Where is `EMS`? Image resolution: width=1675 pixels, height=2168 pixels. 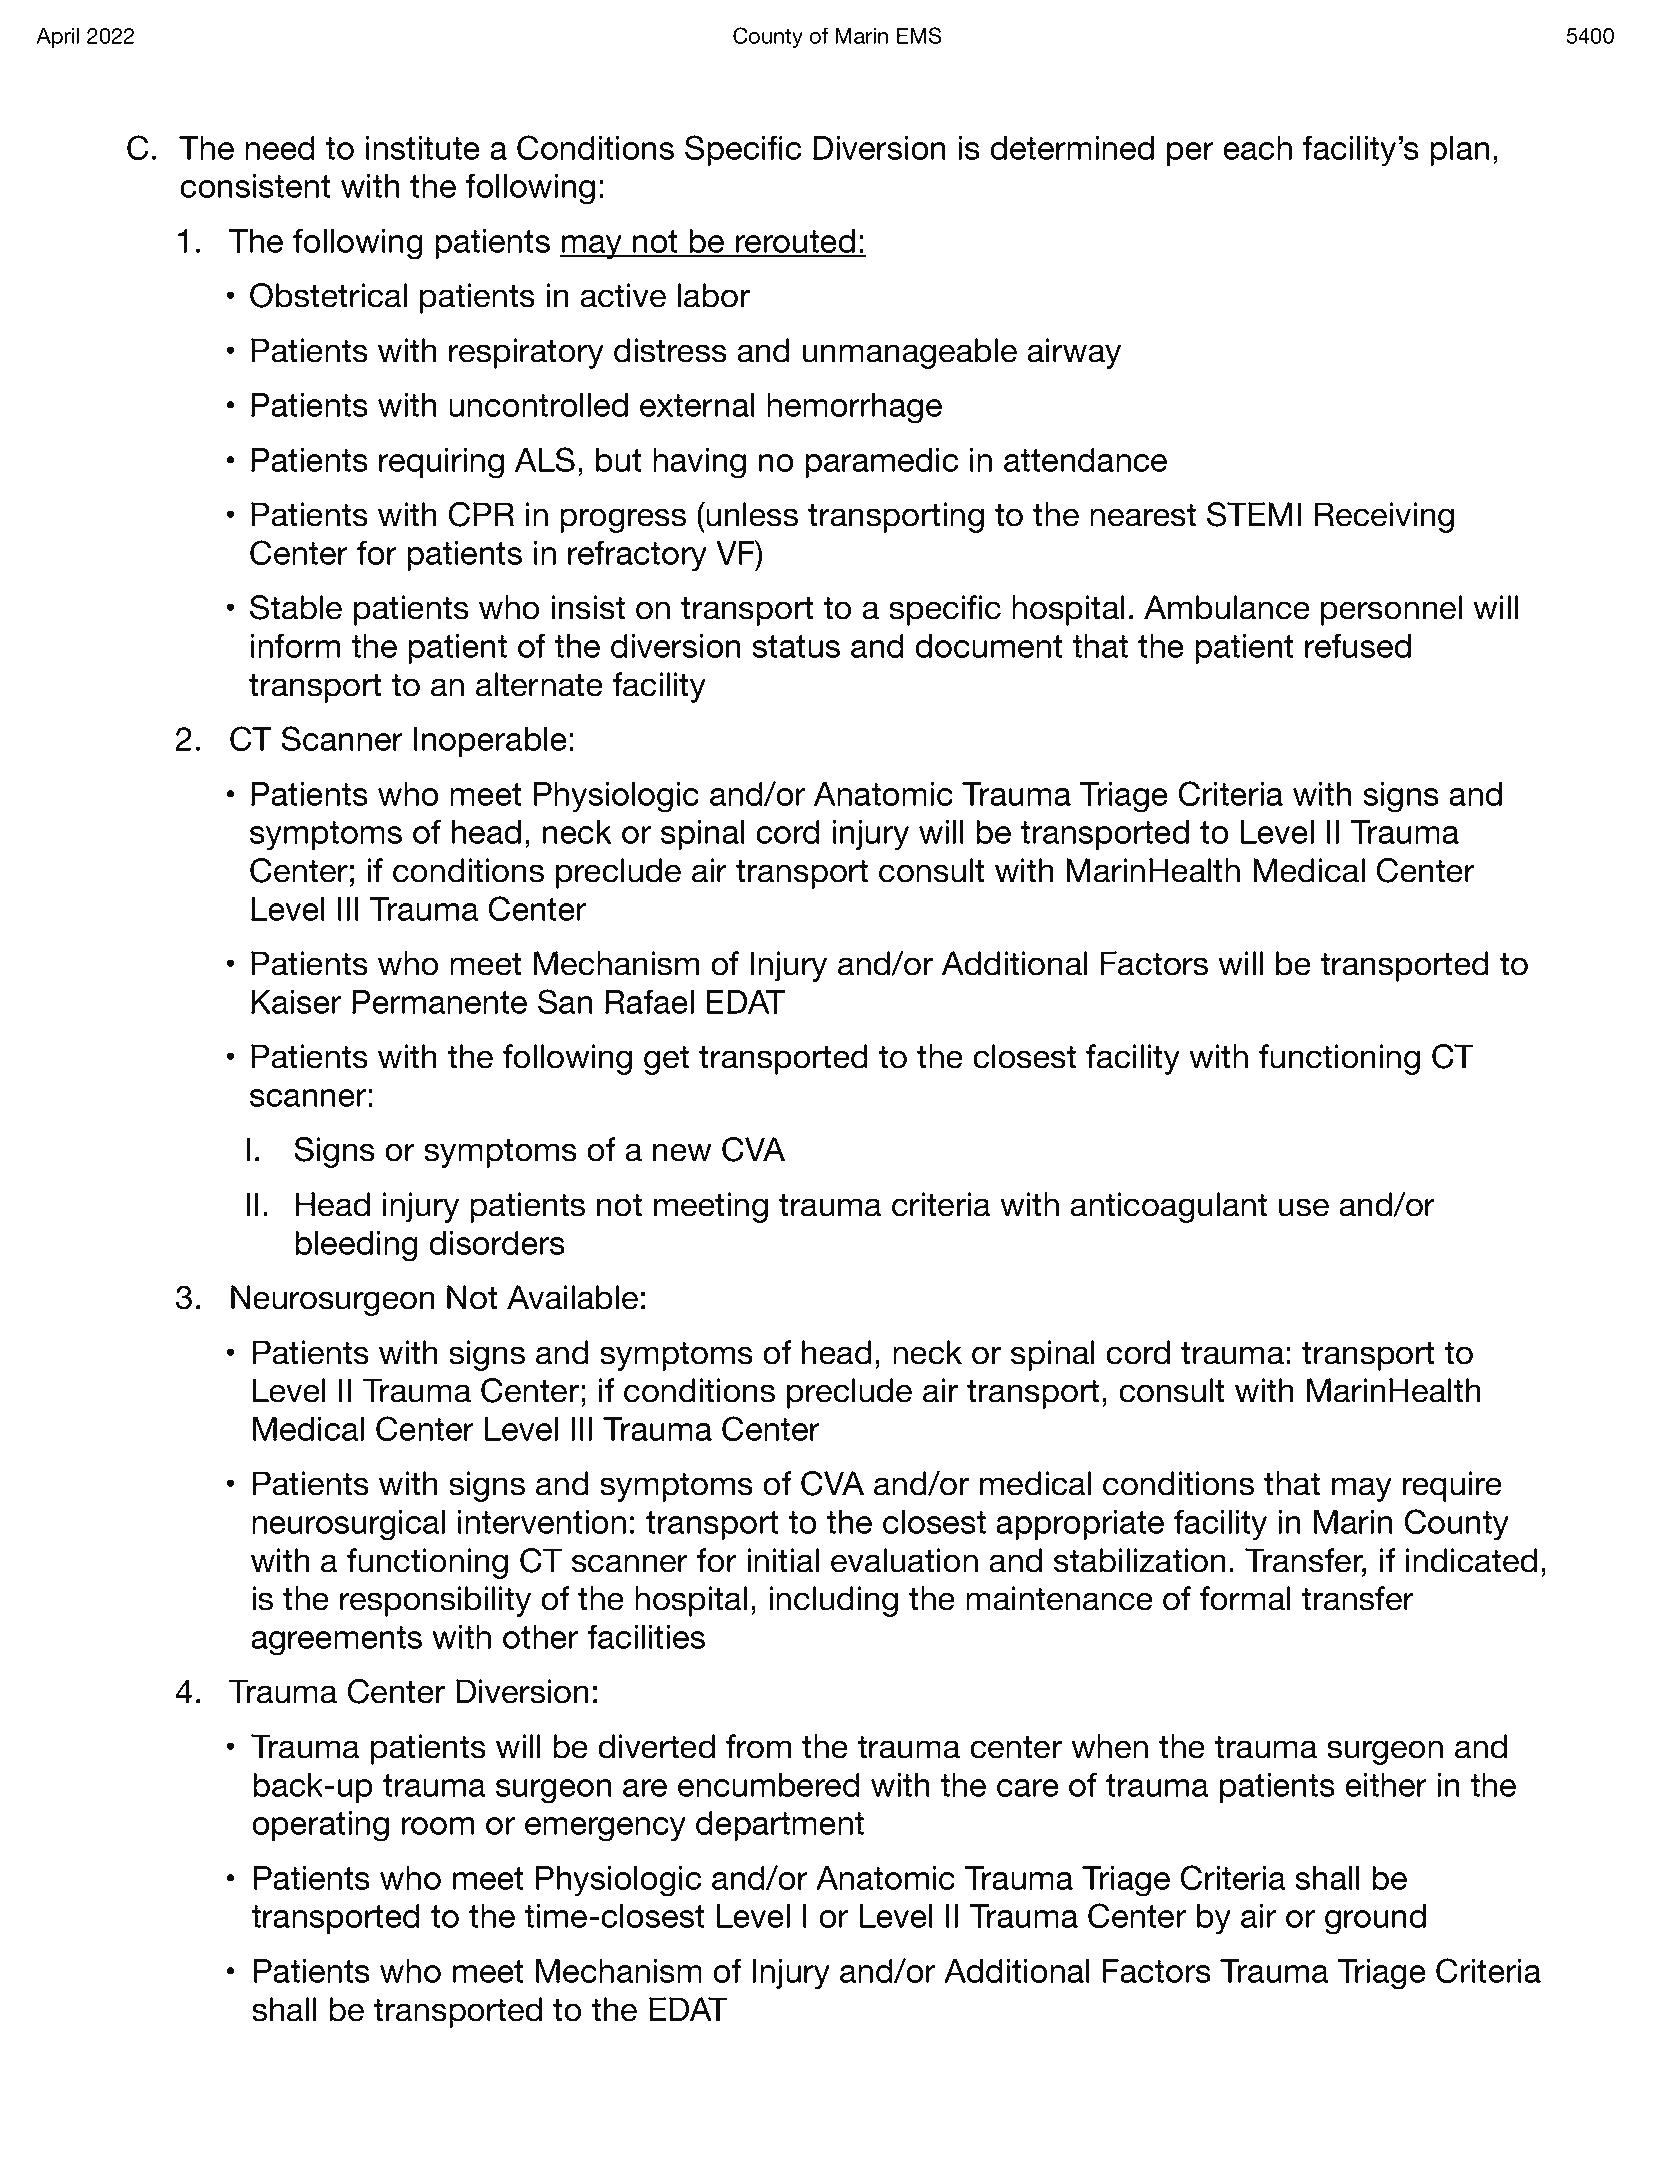 EMS is located at coordinates (919, 35).
